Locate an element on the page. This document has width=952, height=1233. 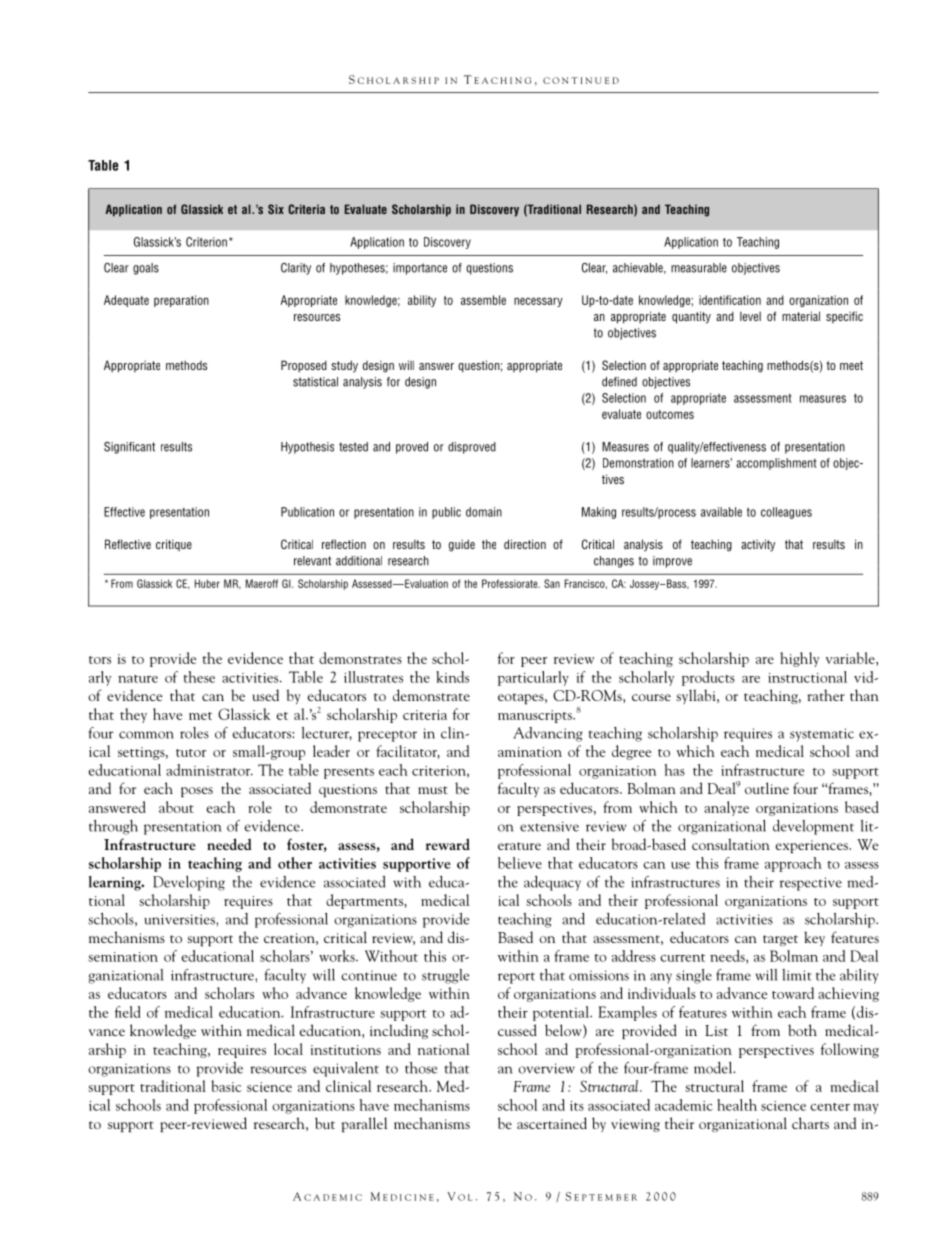
about is located at coordinates (176, 807).
